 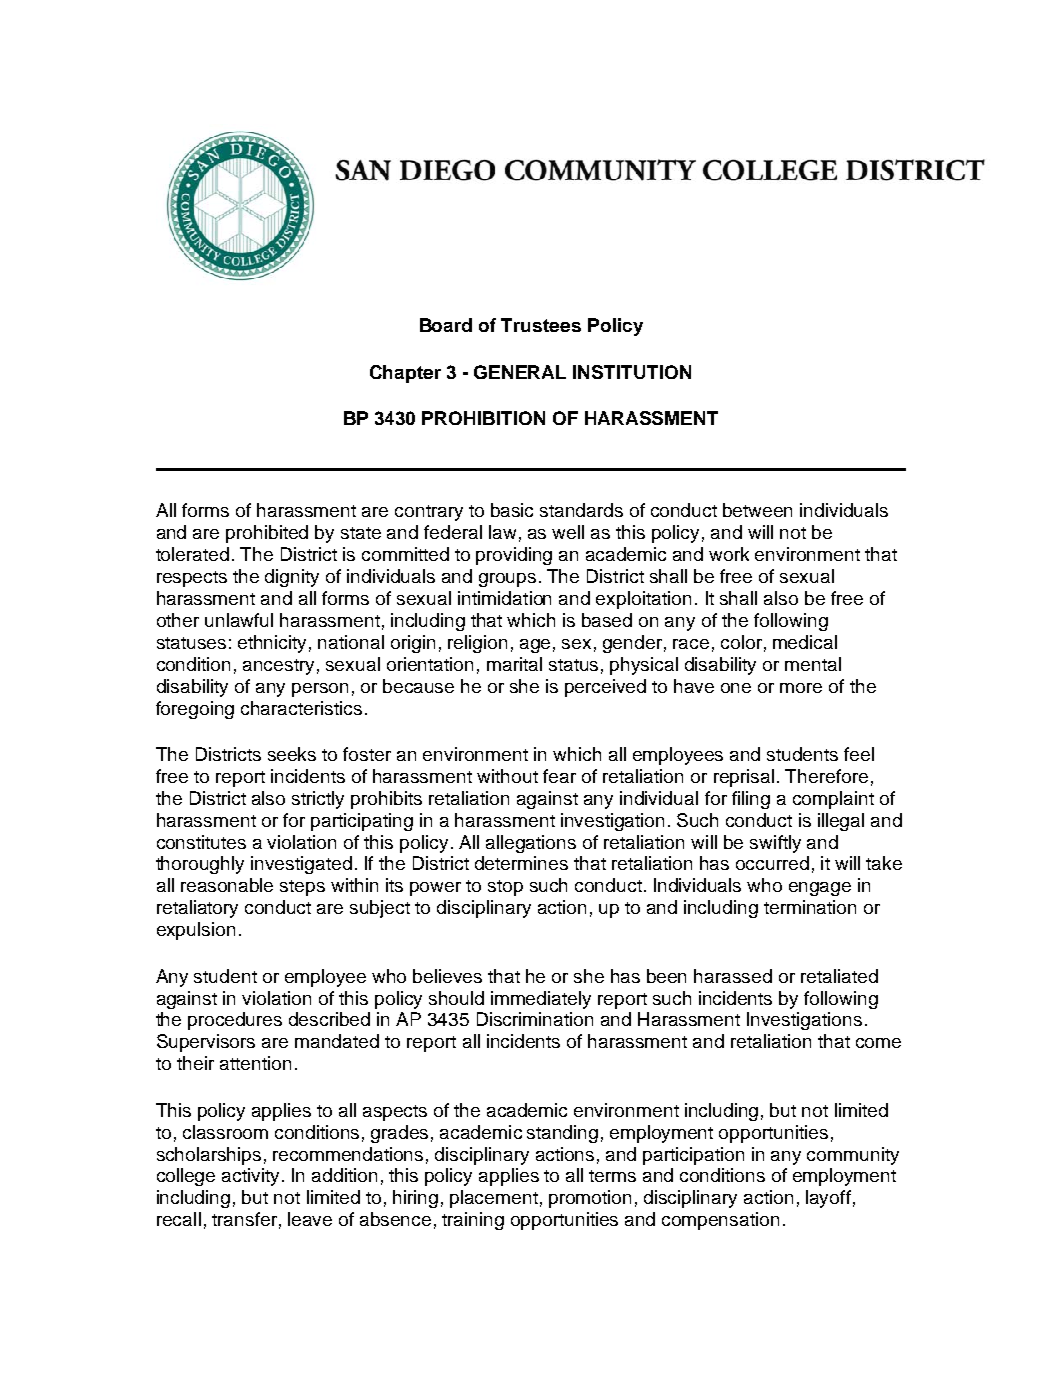 I want to click on immediately, so click(x=541, y=1000).
